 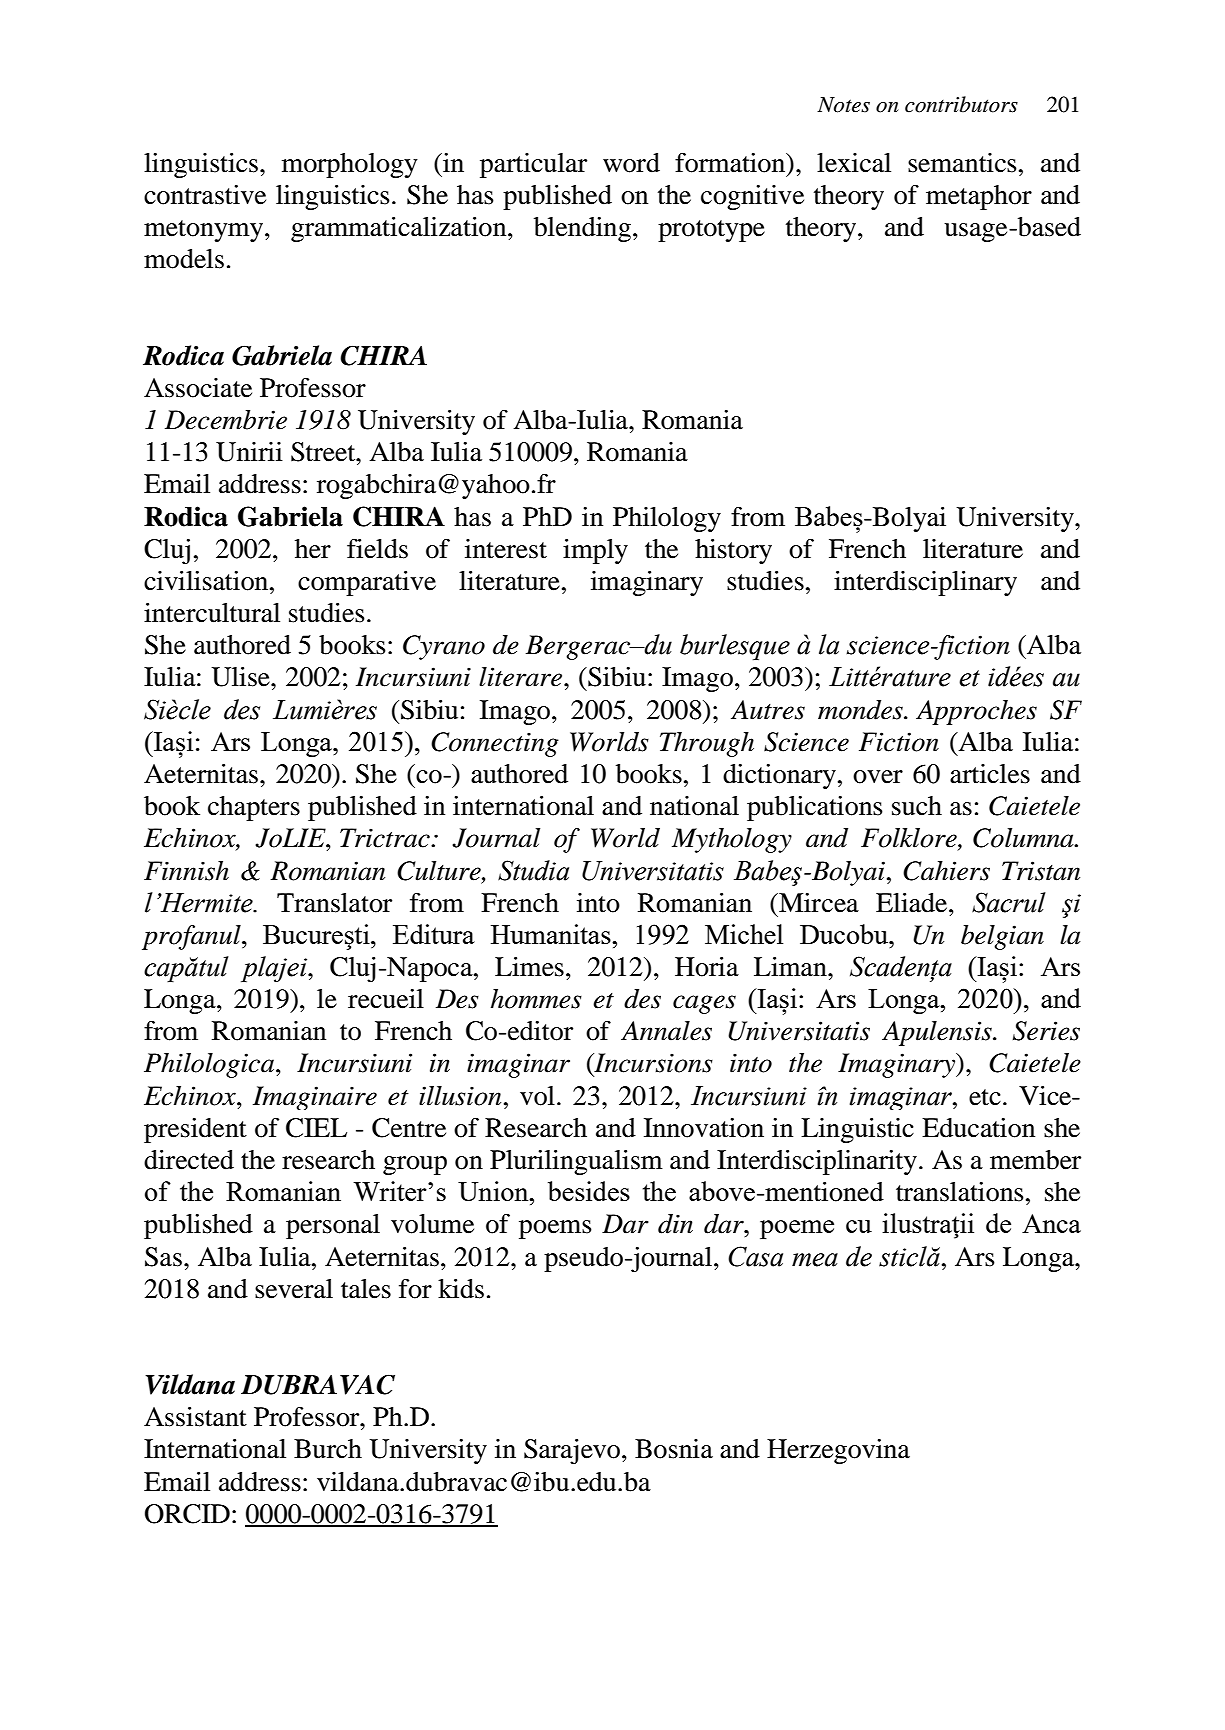 What do you see at coordinates (962, 163) in the document?
I see `semantics` at bounding box center [962, 163].
